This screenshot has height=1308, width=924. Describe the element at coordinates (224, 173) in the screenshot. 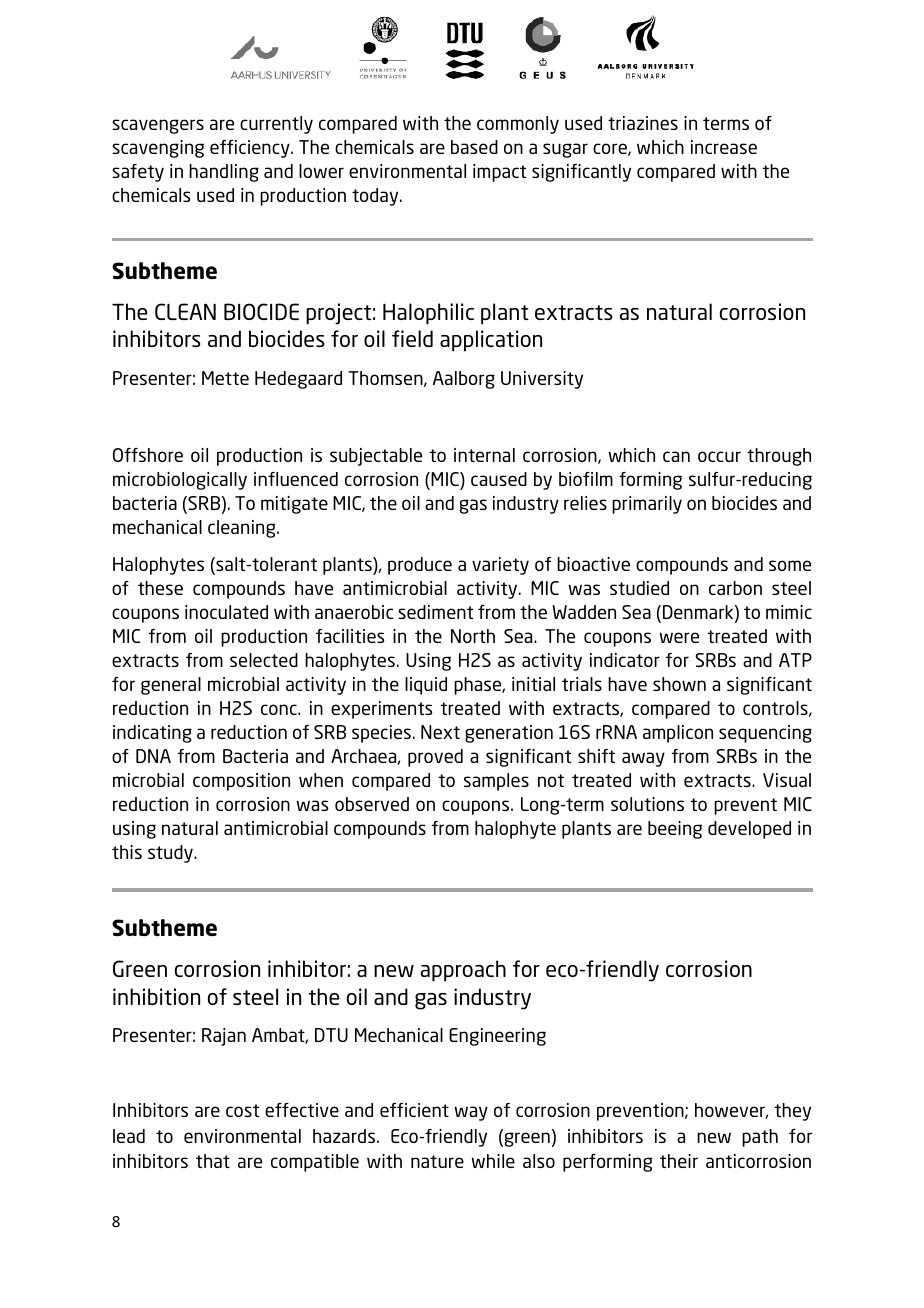

I see `handling` at that location.
